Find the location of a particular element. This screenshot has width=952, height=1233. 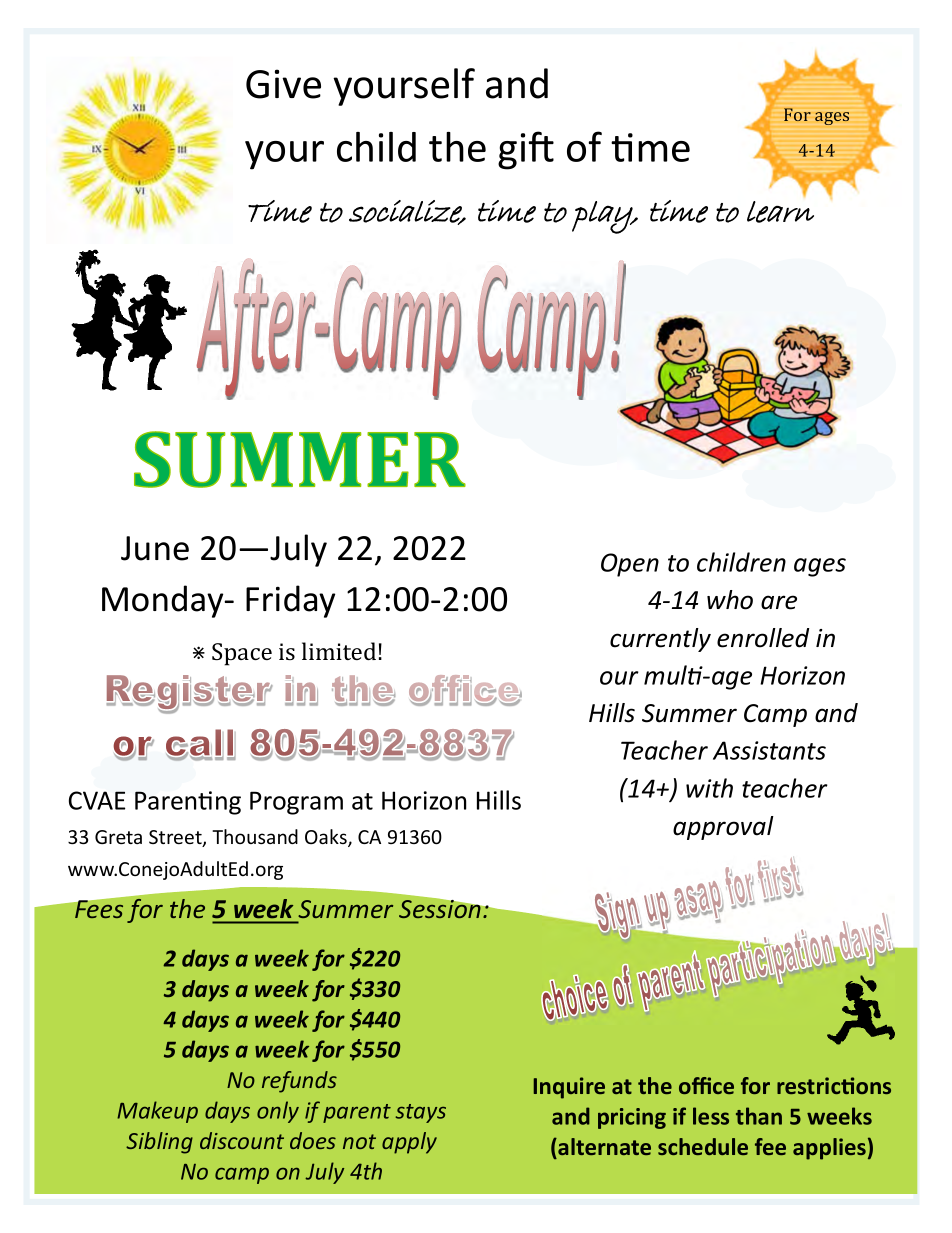

Give is located at coordinates (283, 84).
